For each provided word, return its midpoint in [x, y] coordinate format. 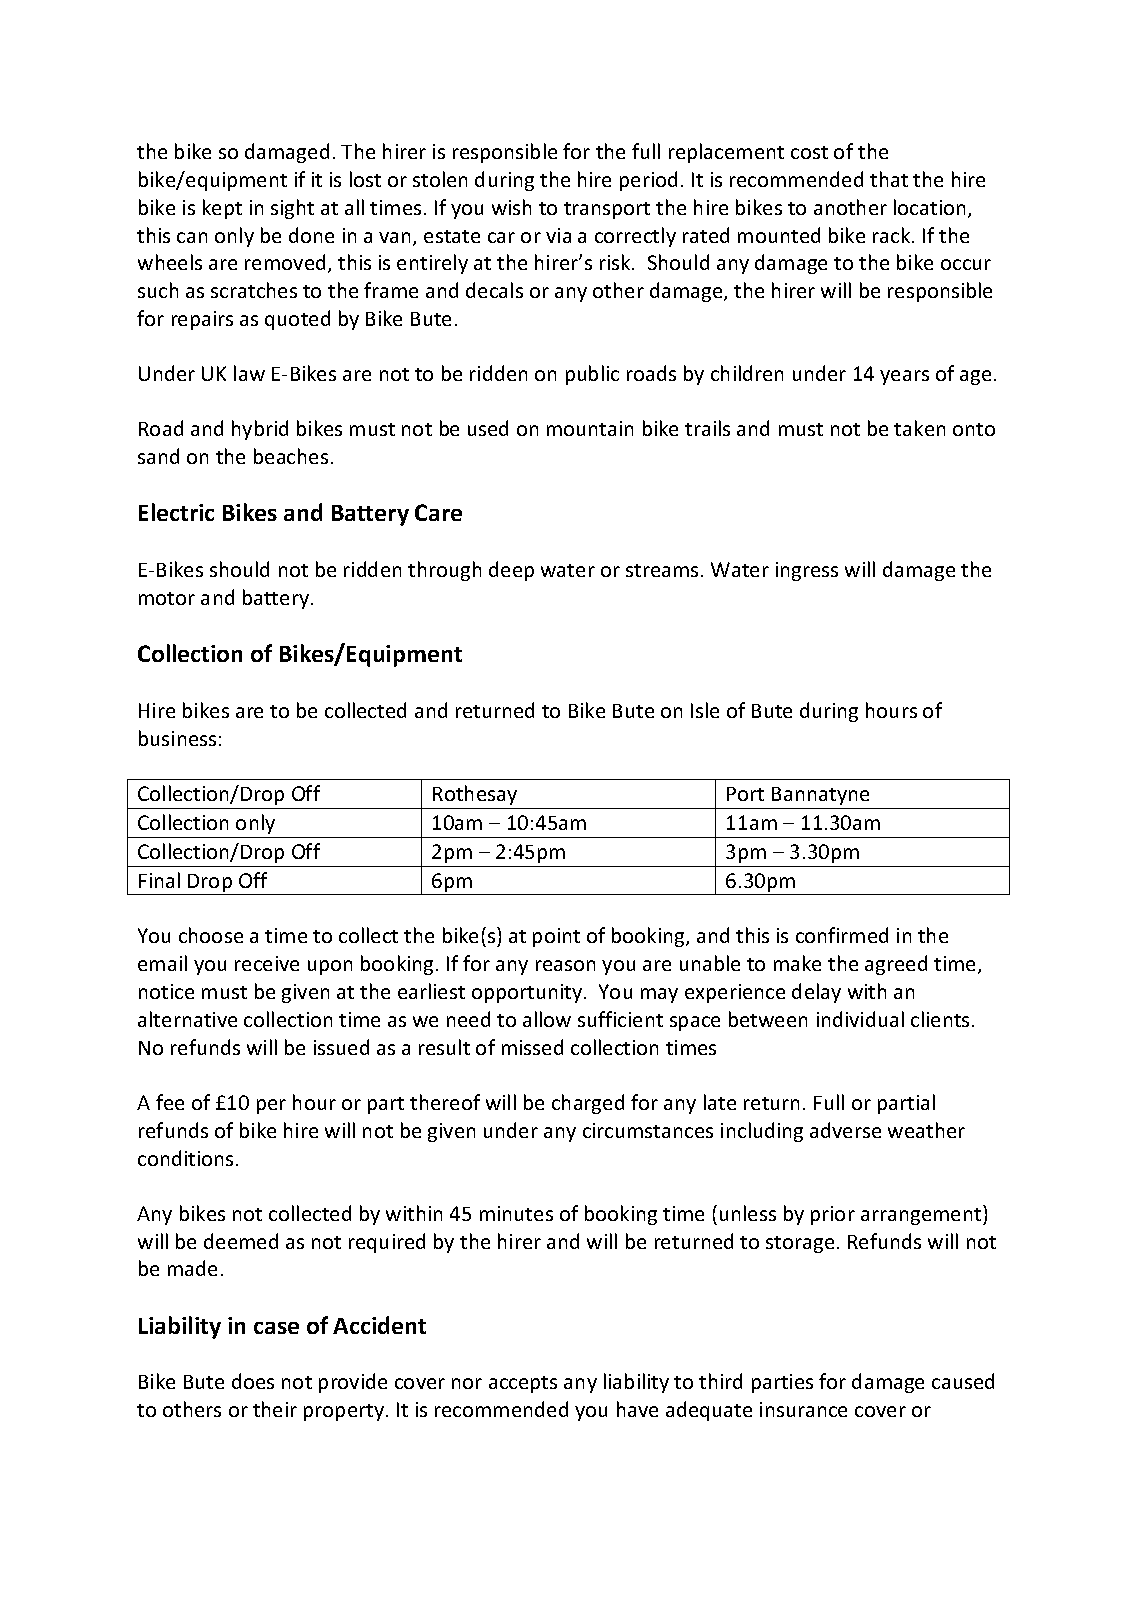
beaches [291, 456]
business [177, 738]
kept [222, 209]
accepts [523, 1384]
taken [919, 428]
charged [588, 1104]
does [253, 1381]
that [889, 179]
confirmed [842, 935]
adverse [845, 1130]
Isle [705, 710]
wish [511, 207]
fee [170, 1102]
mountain [590, 428]
